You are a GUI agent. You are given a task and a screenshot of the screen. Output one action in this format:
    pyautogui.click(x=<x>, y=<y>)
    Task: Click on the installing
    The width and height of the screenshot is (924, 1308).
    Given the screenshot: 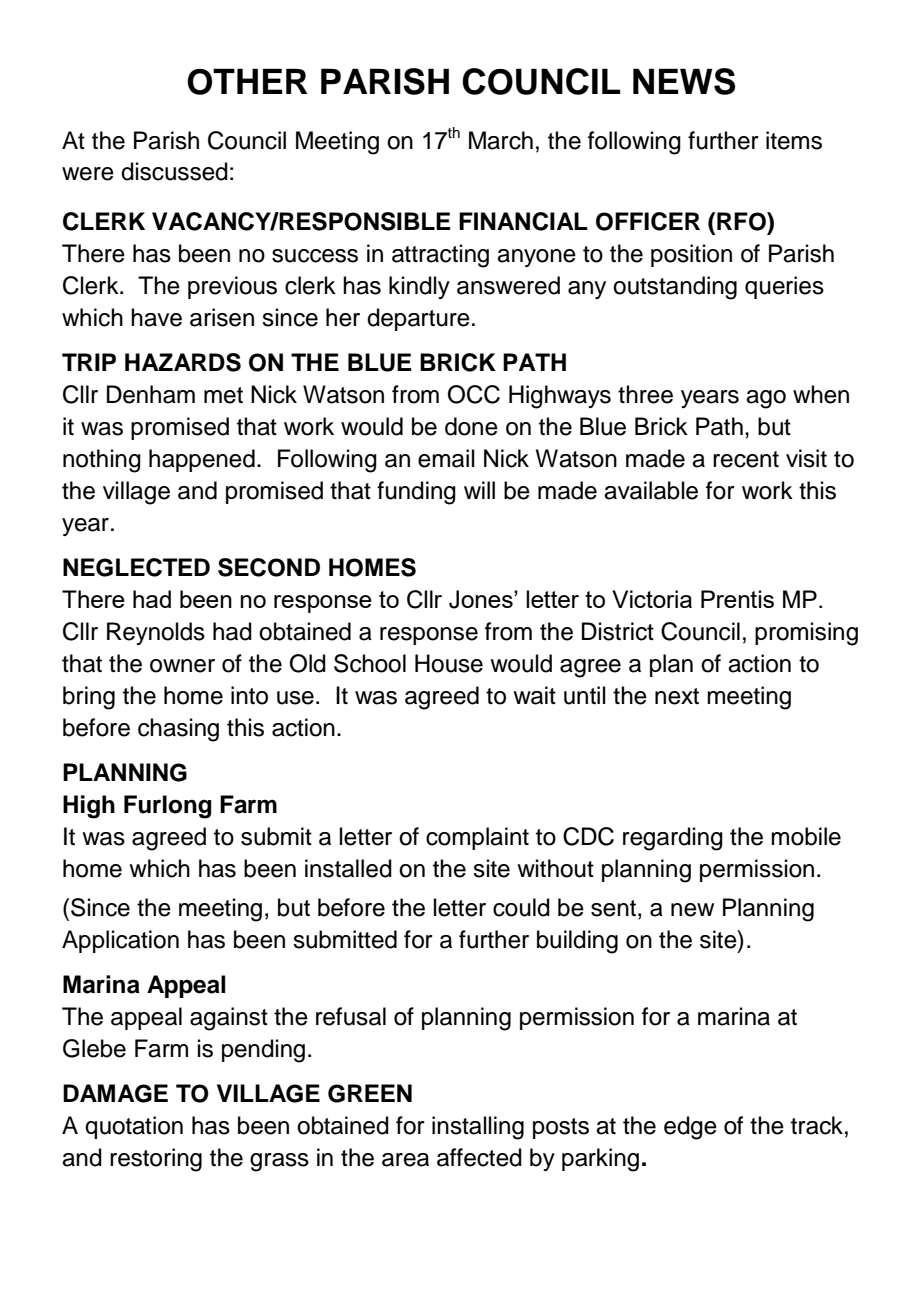 What is the action you would take?
    pyautogui.click(x=478, y=1128)
